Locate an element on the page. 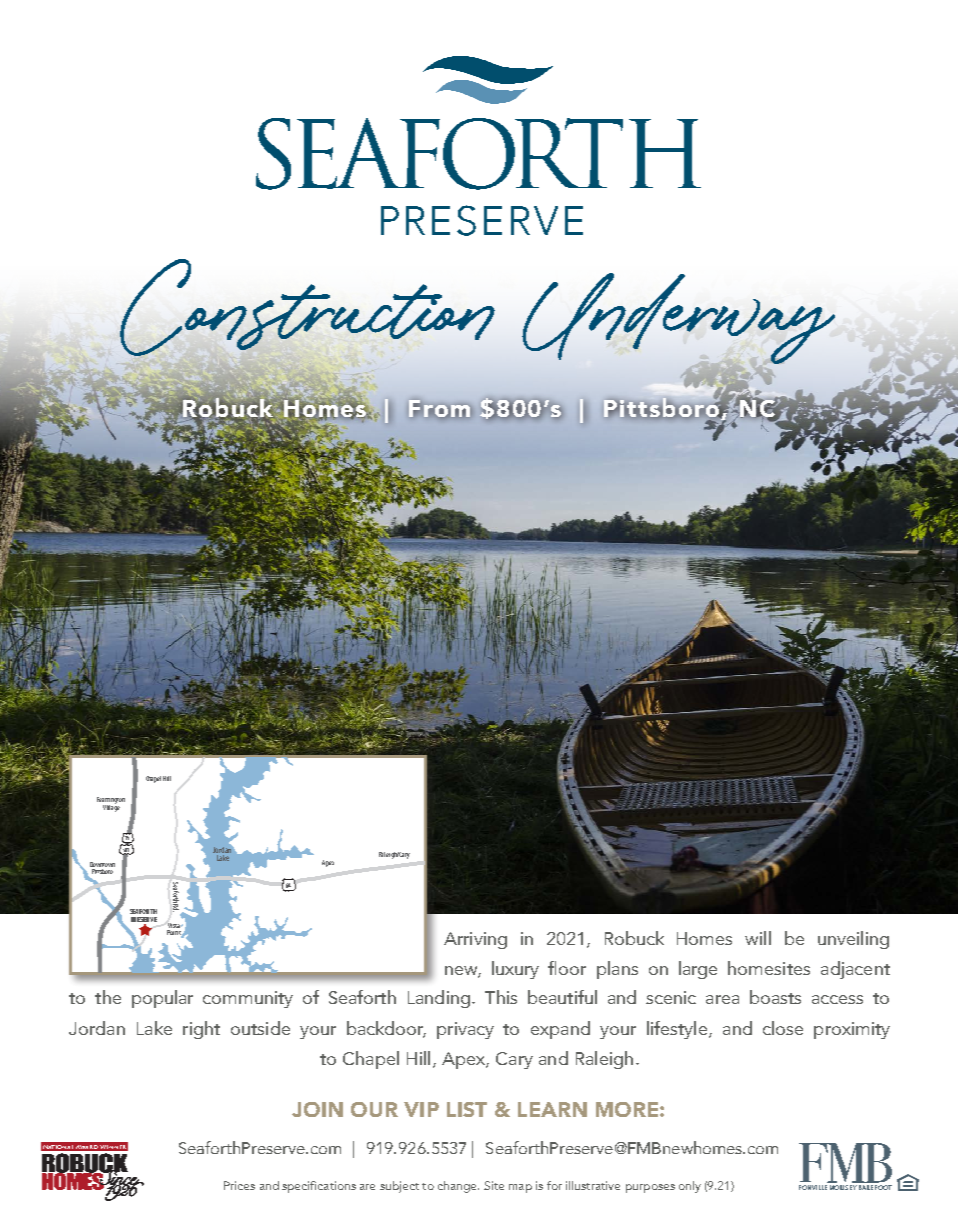  Underway is located at coordinates (678, 319).
